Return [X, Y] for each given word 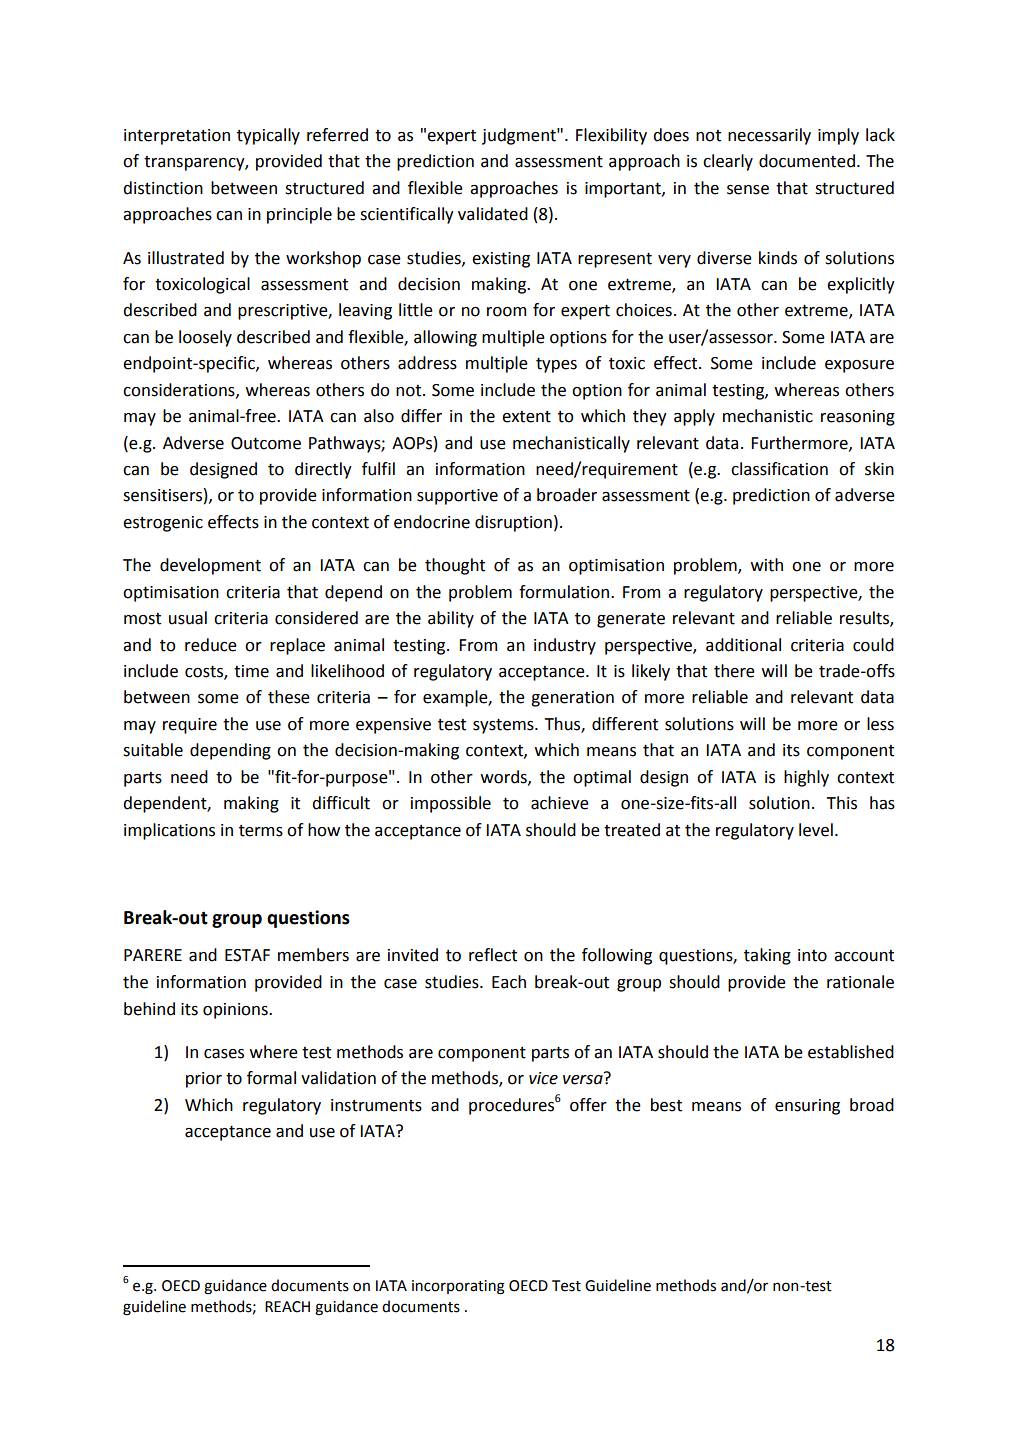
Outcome [266, 443]
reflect [493, 955]
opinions [236, 1011]
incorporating [458, 1287]
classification [779, 469]
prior [204, 1080]
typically [268, 136]
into [812, 955]
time [251, 671]
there [734, 671]
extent [526, 417]
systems [504, 726]
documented [807, 161]
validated [493, 214]
